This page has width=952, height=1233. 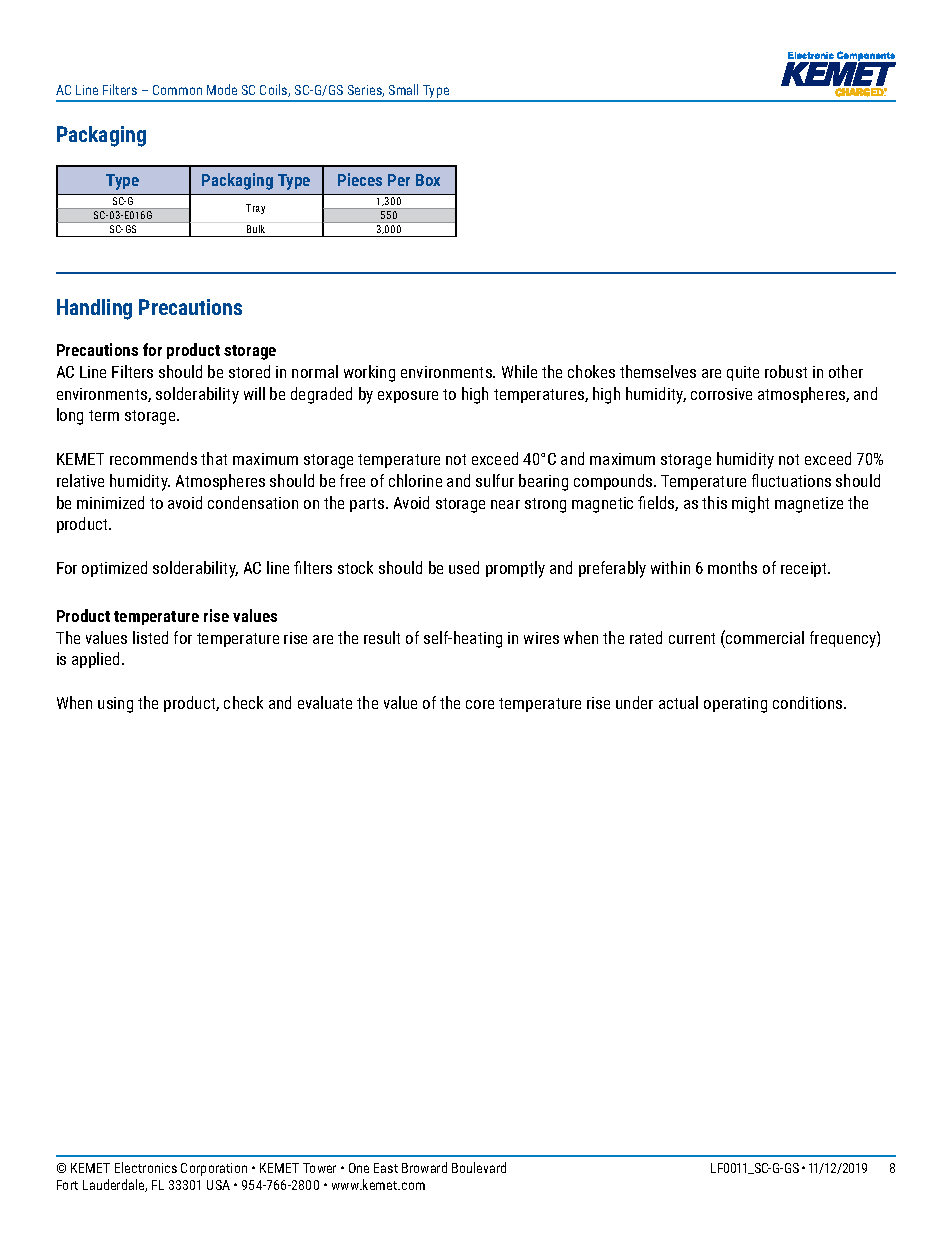 I want to click on Box, so click(x=428, y=180).
